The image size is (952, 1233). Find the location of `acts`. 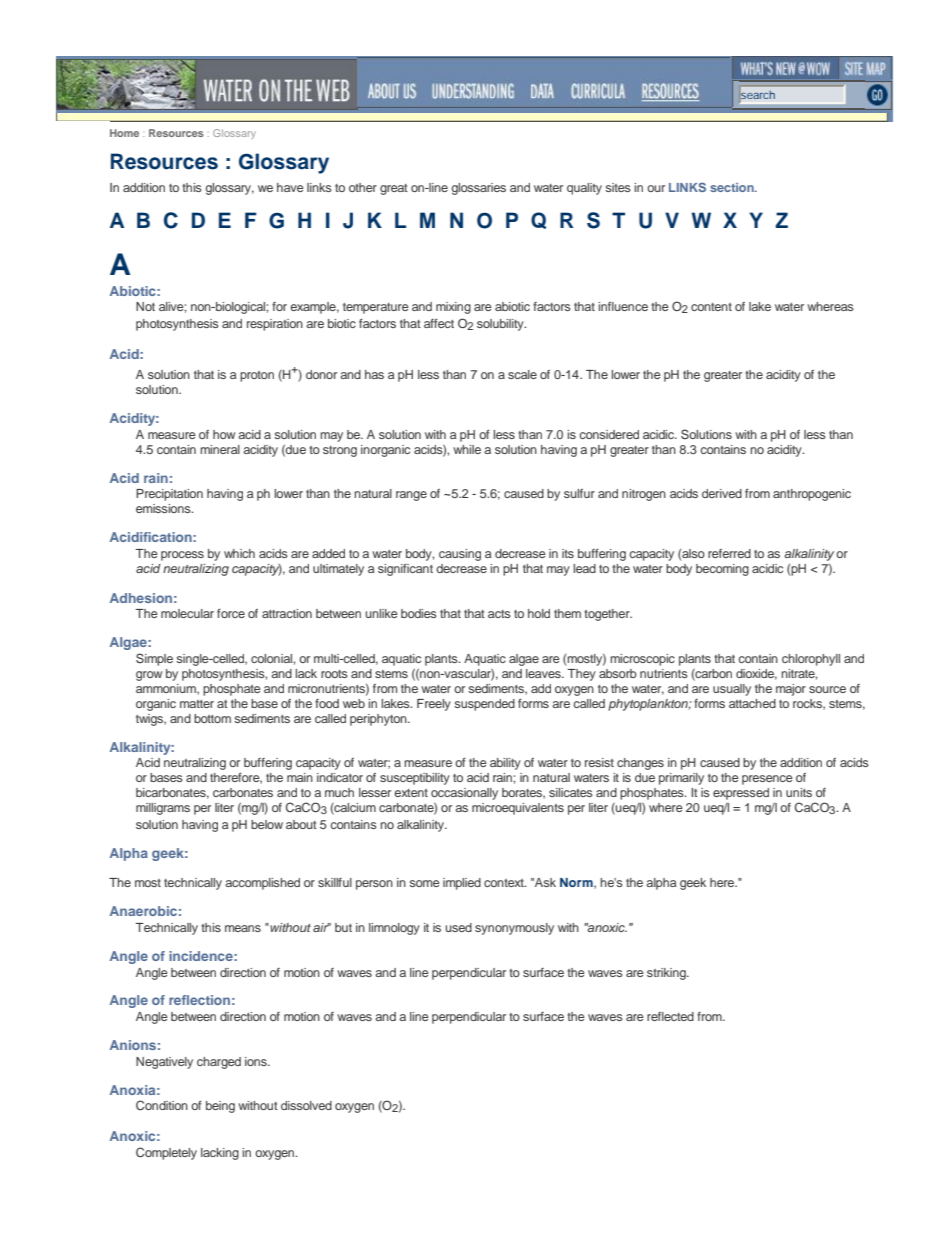

acts is located at coordinates (499, 614).
